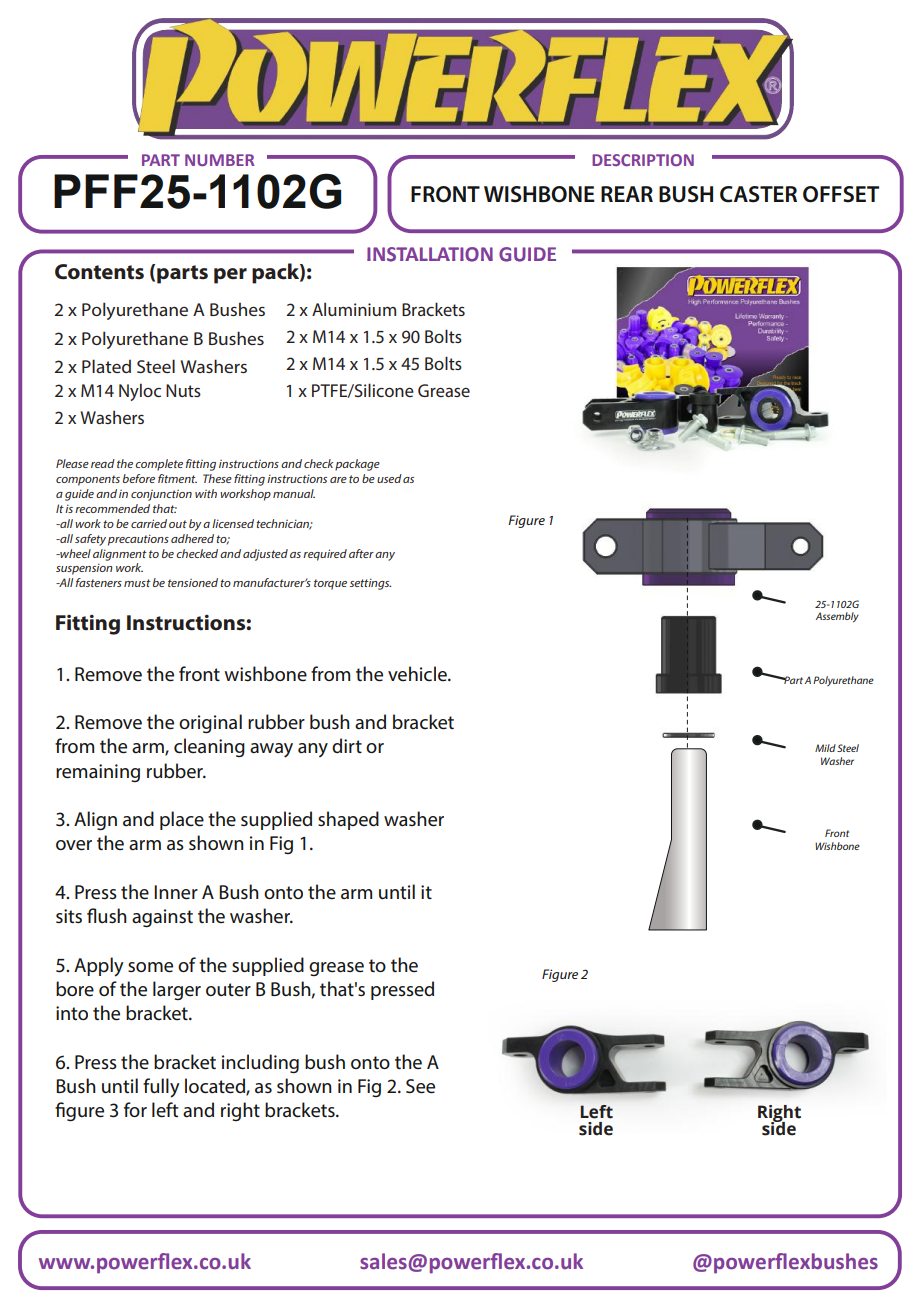 This image has height=1308, width=924. I want to click on REAR, so click(627, 194).
